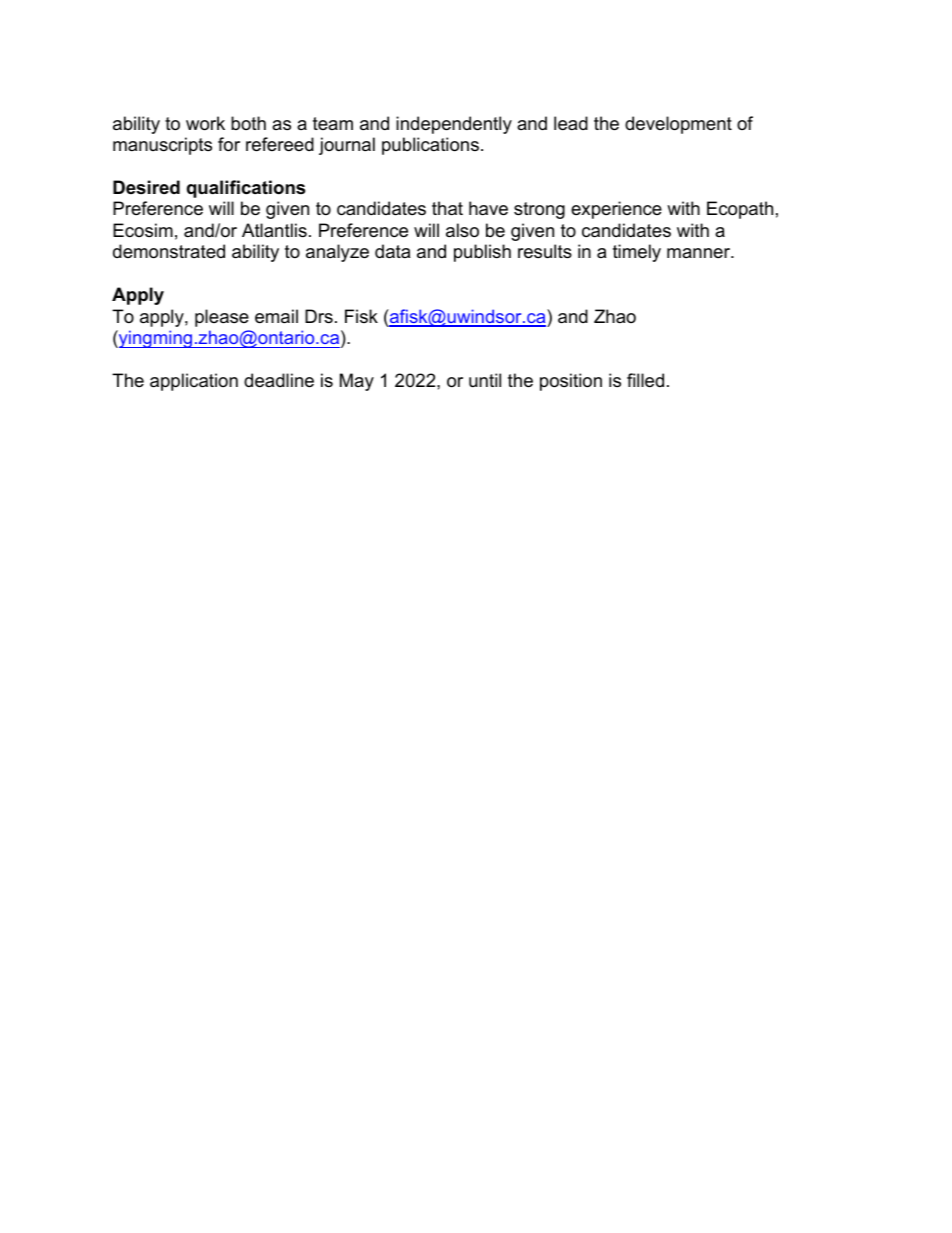  I want to click on work, so click(205, 123).
